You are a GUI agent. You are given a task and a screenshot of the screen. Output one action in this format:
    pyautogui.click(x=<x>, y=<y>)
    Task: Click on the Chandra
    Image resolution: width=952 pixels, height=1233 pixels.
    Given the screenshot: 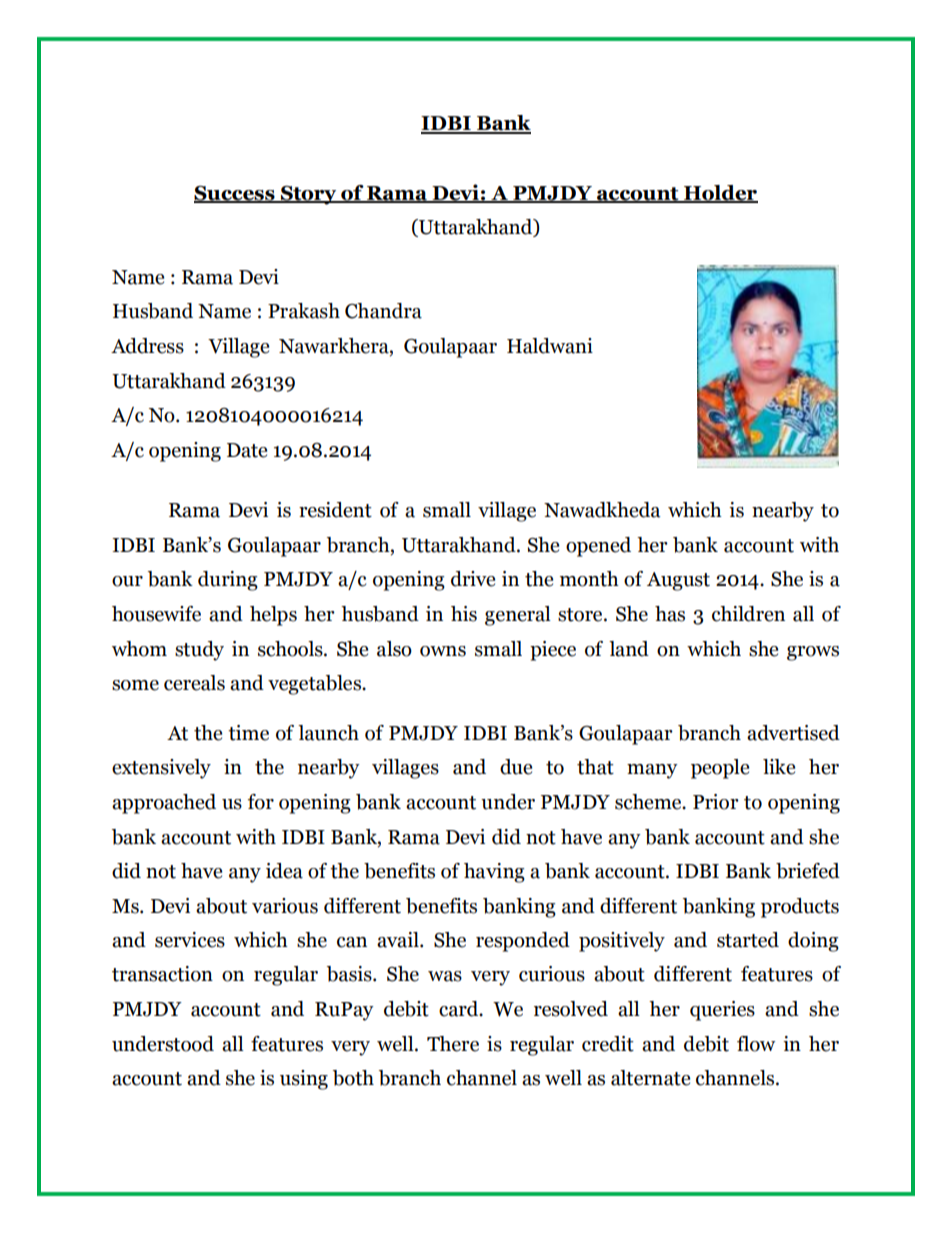 What is the action you would take?
    pyautogui.click(x=383, y=311)
